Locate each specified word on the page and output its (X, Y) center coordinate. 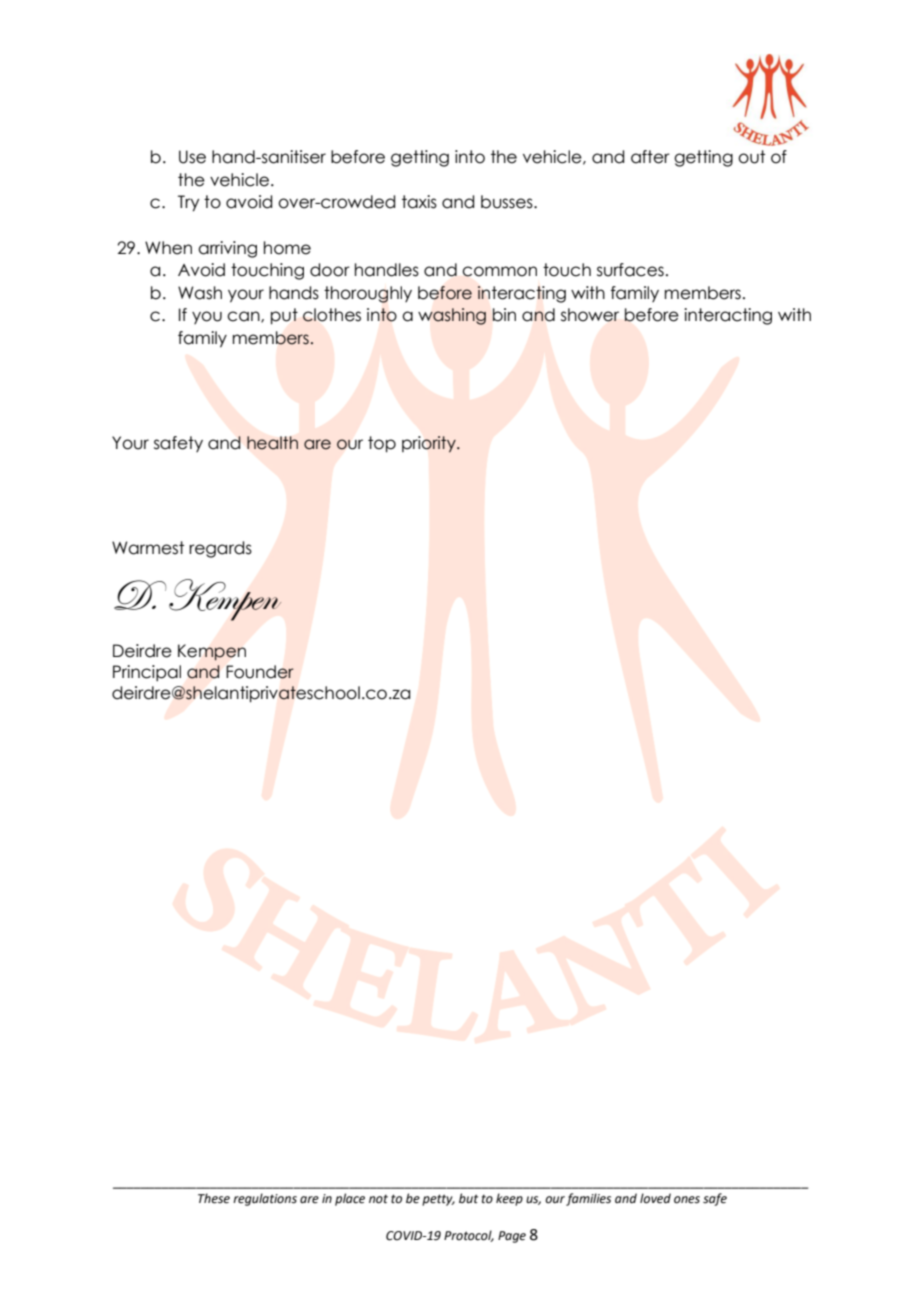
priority (430, 444)
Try (188, 203)
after (650, 157)
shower (590, 315)
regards (220, 549)
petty (438, 1200)
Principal (147, 673)
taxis (419, 202)
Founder (260, 672)
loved (655, 1198)
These (214, 1198)
